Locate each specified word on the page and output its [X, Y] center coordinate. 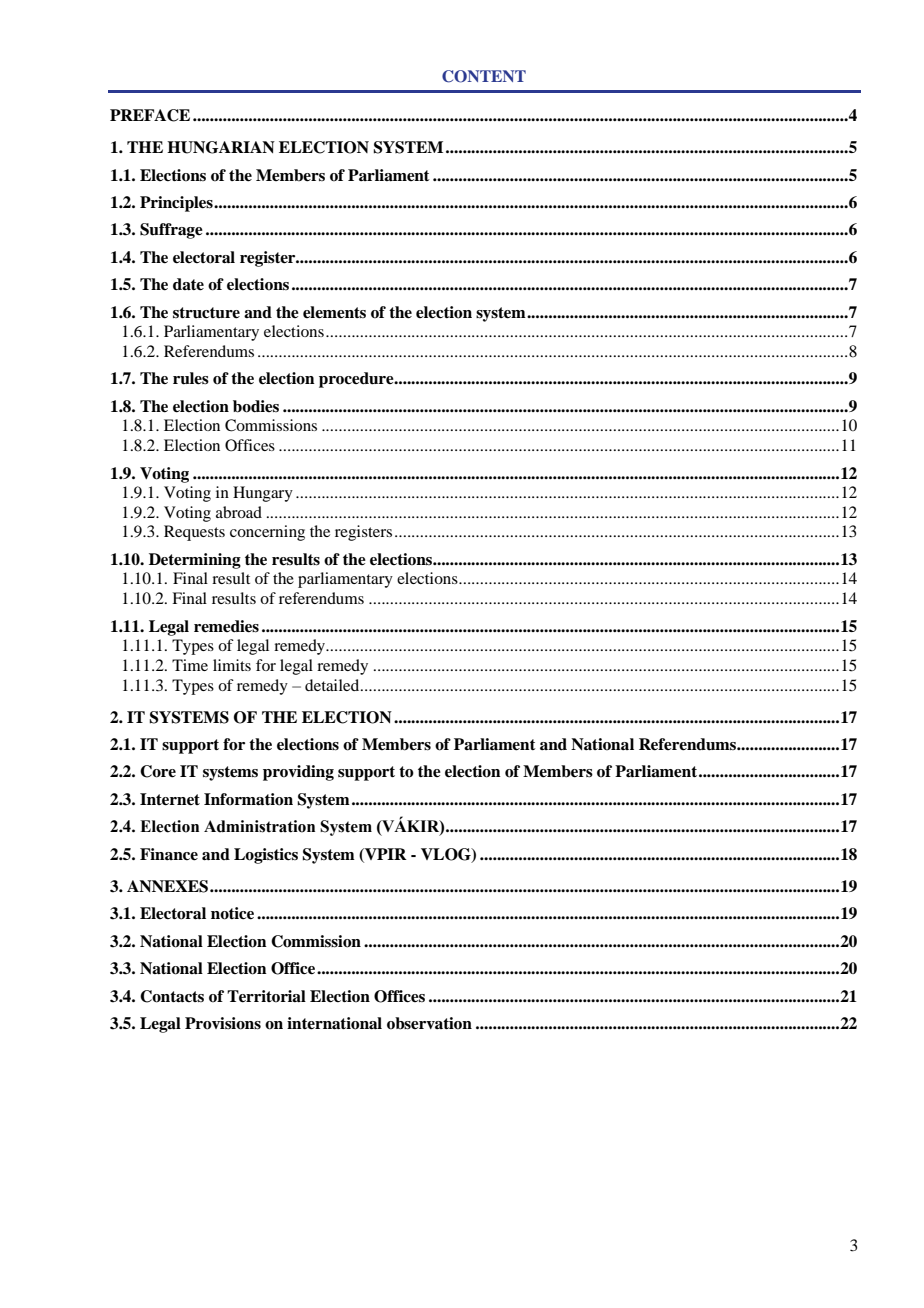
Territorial [266, 996]
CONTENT [484, 76]
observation [429, 1023]
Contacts [172, 996]
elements [334, 312]
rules [191, 378]
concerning [267, 533]
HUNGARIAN [221, 147]
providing [298, 773]
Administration [259, 826]
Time [190, 665]
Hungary [263, 494]
